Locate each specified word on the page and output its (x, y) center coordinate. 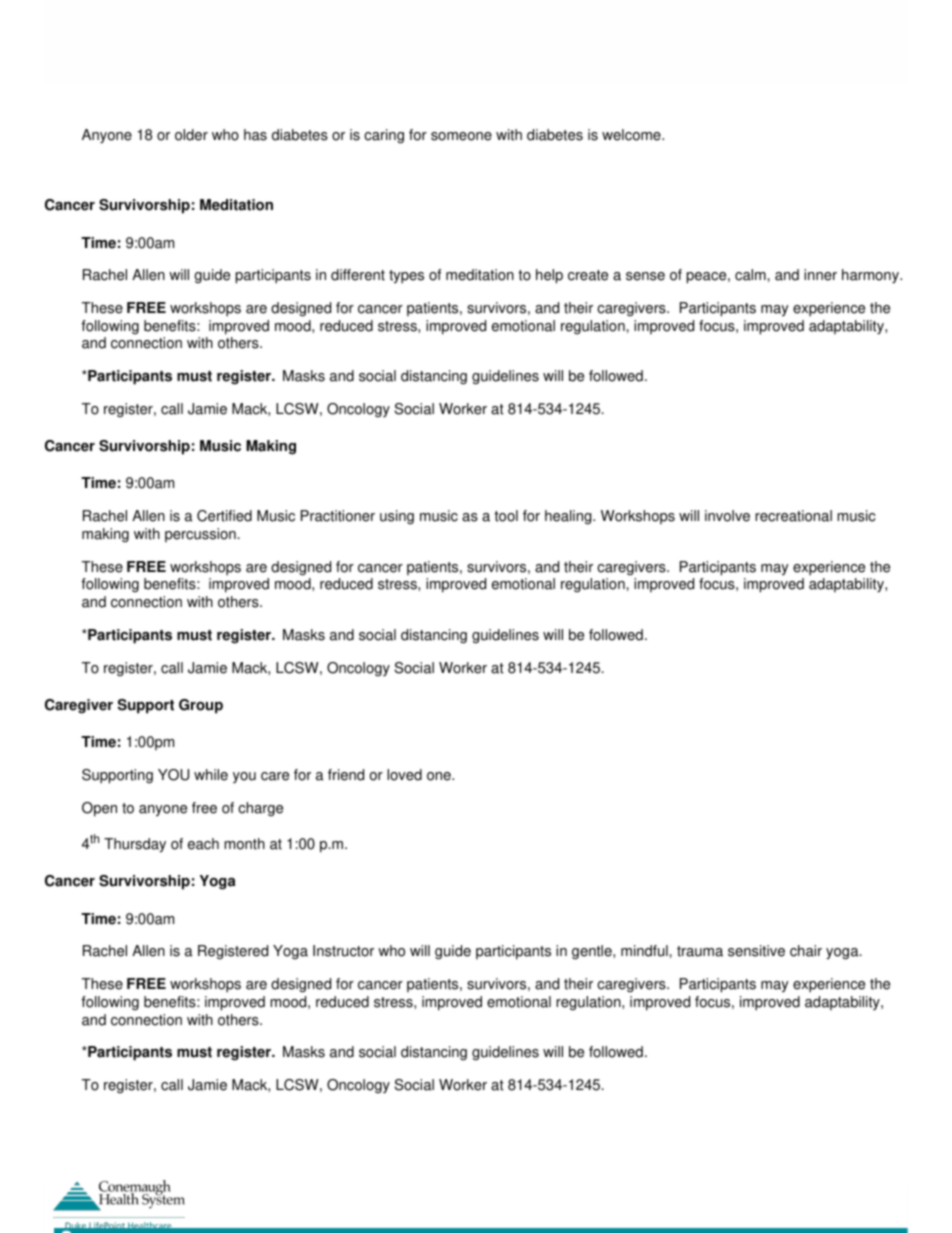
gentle (593, 952)
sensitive (756, 951)
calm (751, 275)
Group (201, 706)
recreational (793, 516)
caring (384, 136)
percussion (201, 535)
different (358, 275)
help (549, 276)
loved (404, 775)
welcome (632, 135)
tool (506, 516)
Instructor (343, 951)
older (191, 135)
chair (806, 951)
